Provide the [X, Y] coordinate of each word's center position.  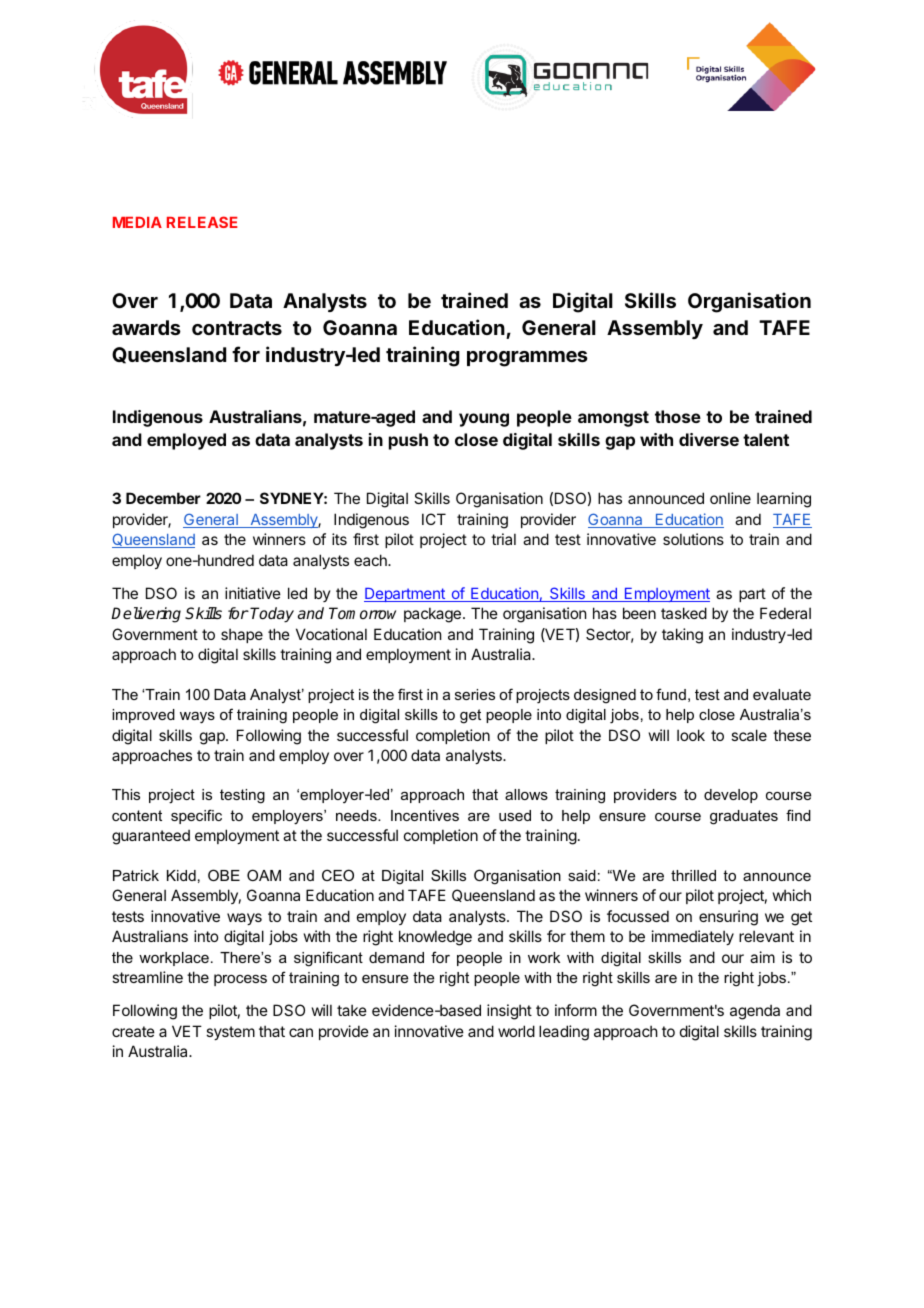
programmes [527, 359]
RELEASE [202, 222]
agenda [755, 1012]
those [678, 416]
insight [509, 1012]
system [230, 1033]
